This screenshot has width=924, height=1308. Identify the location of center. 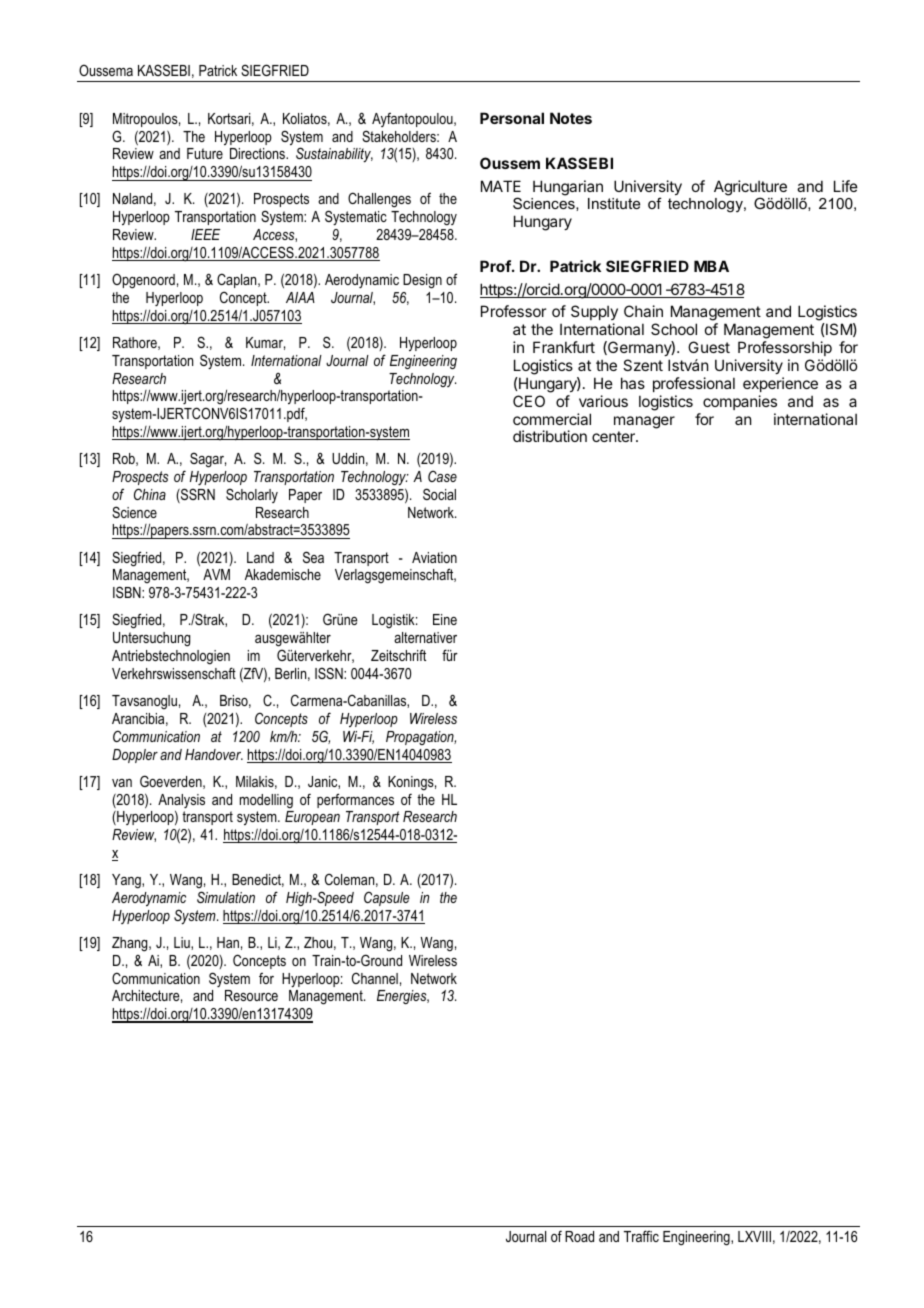
(614, 436).
